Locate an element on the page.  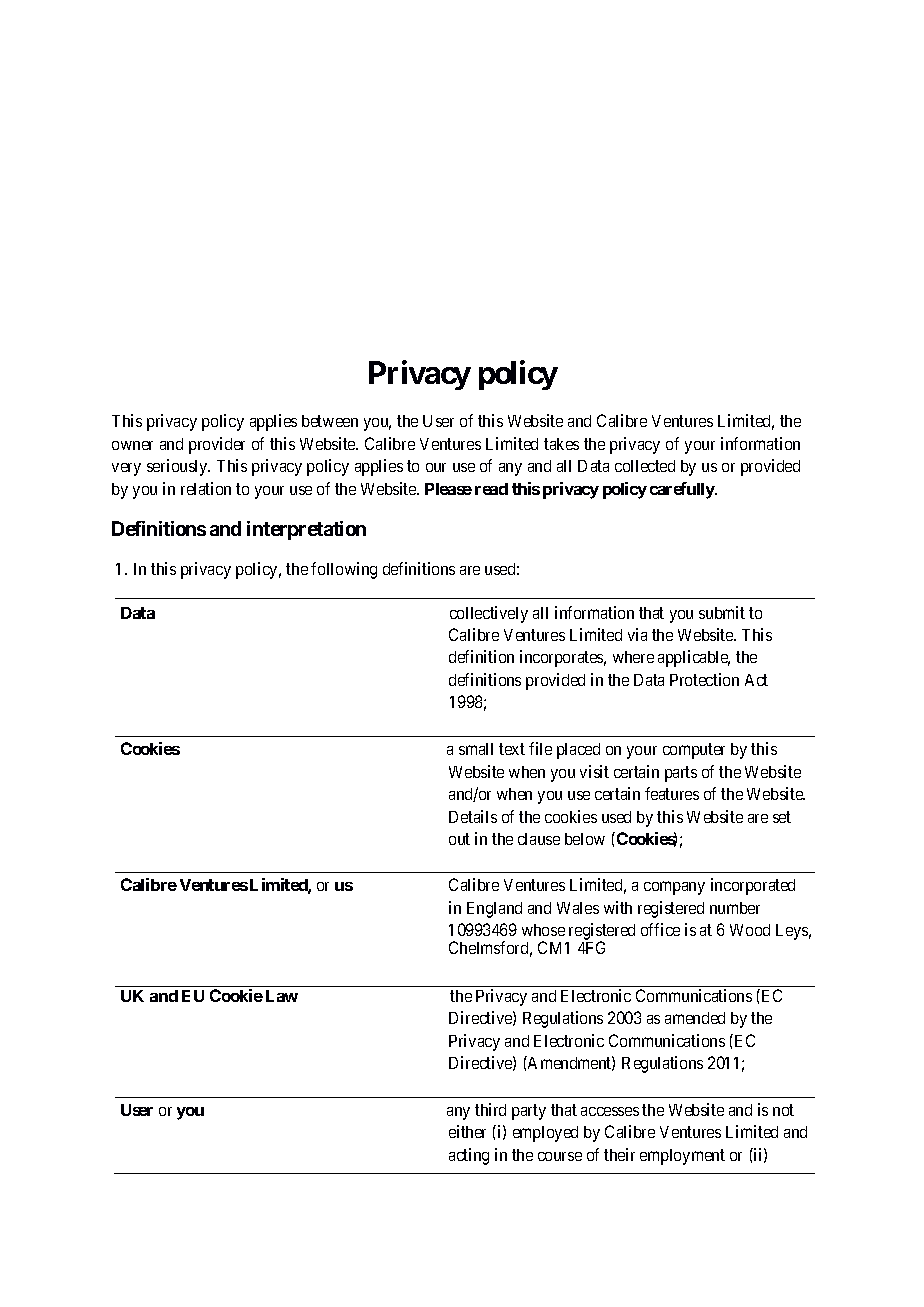
England is located at coordinates (494, 910).
